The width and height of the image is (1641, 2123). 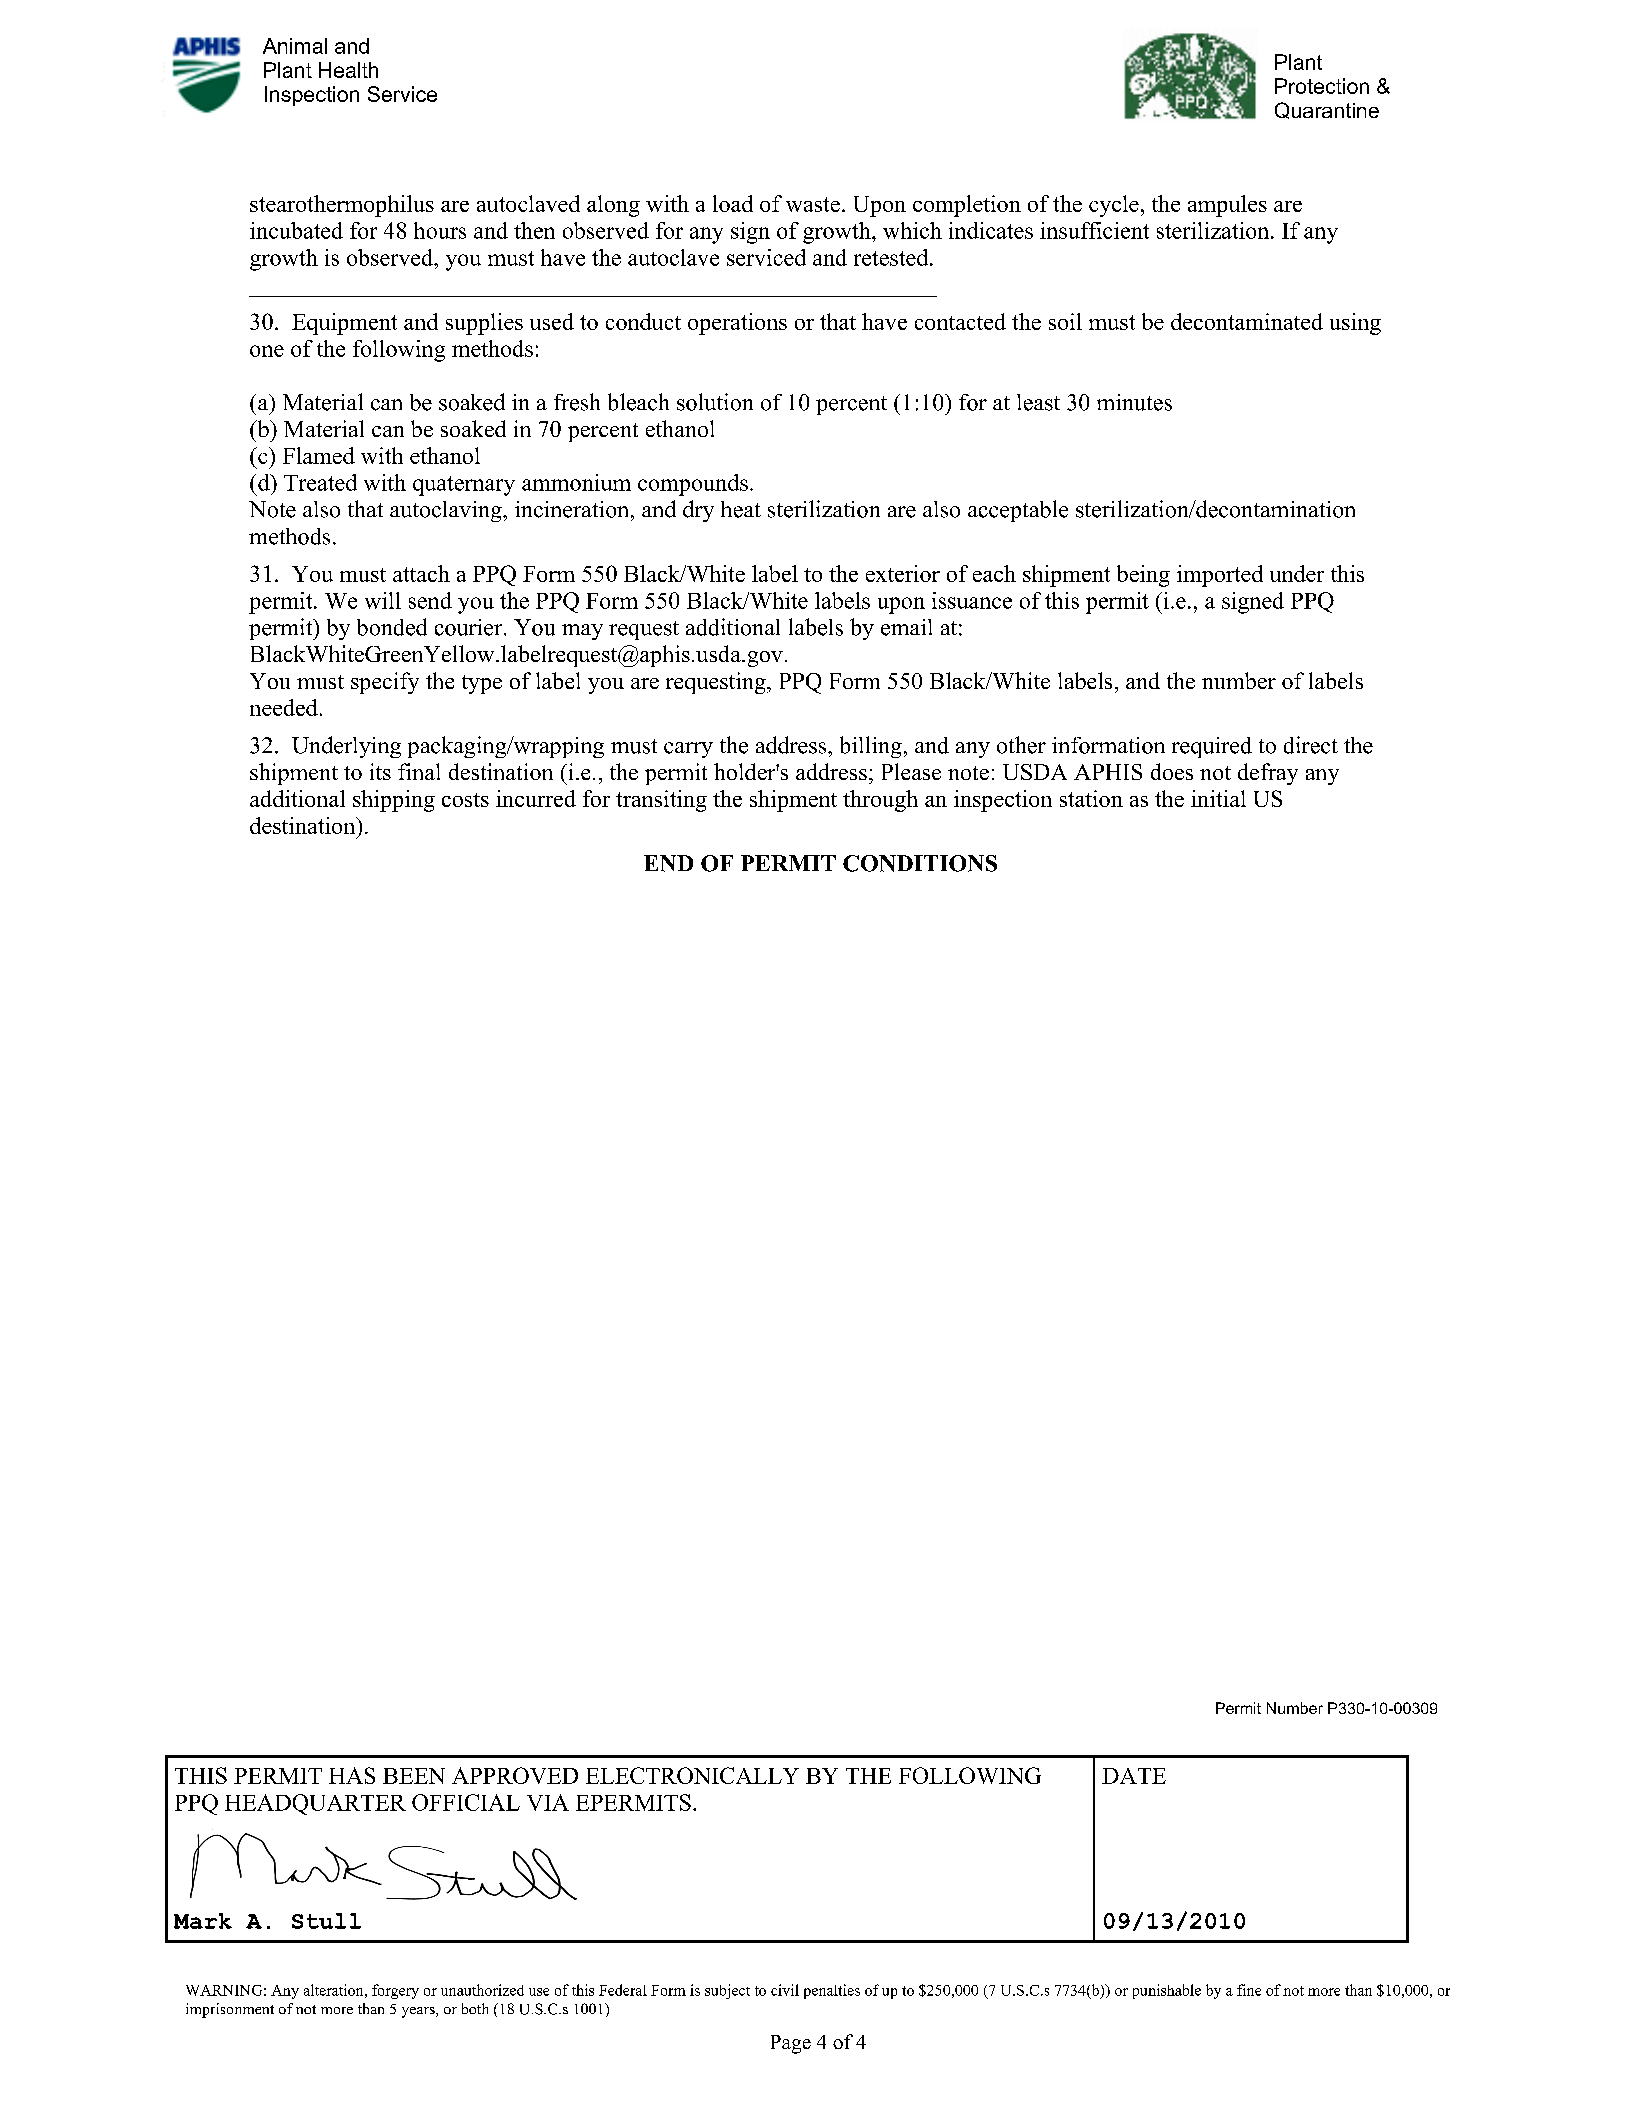 I want to click on imported, so click(x=1220, y=576).
